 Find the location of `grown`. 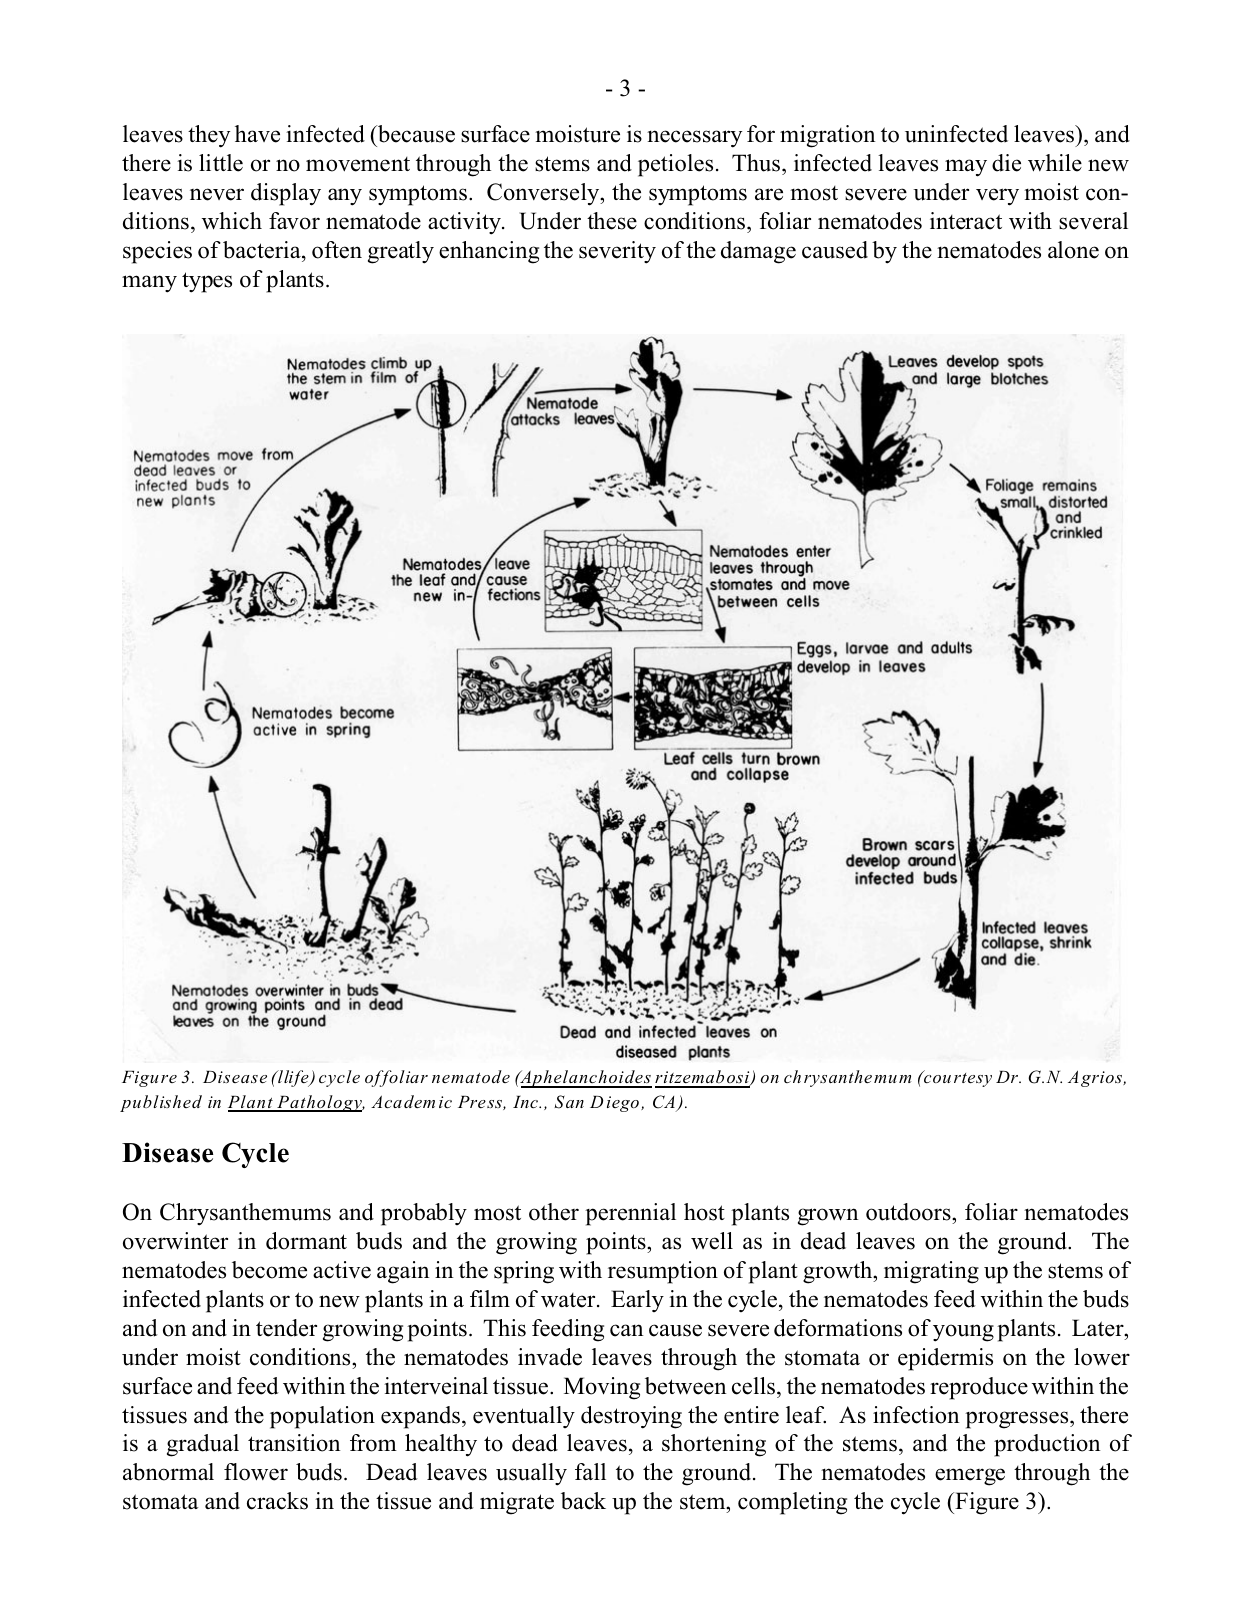

grown is located at coordinates (828, 1217).
